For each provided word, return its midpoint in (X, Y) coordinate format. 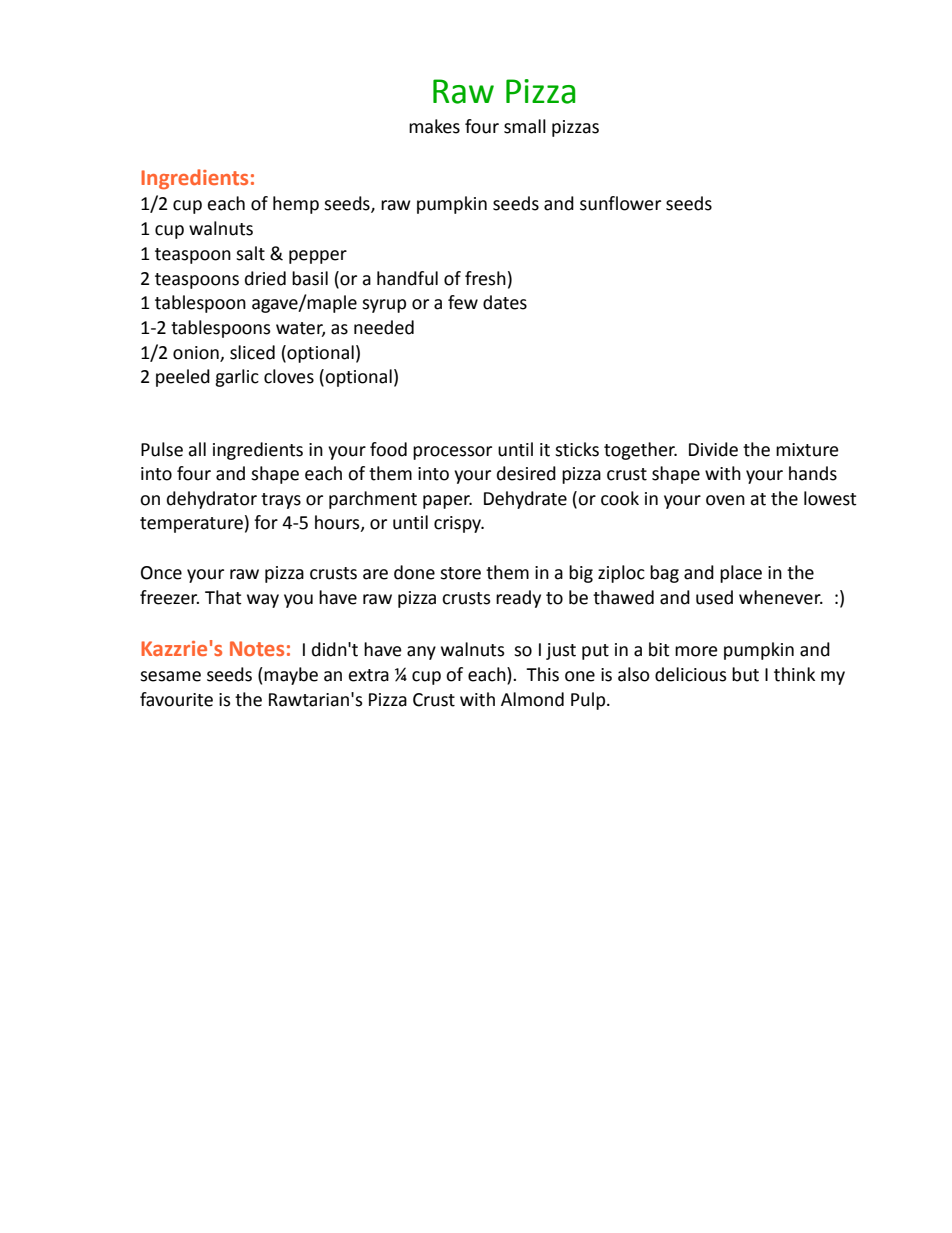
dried (265, 278)
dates (505, 302)
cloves (289, 376)
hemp (296, 205)
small (525, 126)
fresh (485, 278)
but (745, 674)
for (266, 522)
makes (434, 126)
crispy (459, 524)
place (741, 574)
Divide (713, 449)
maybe (291, 676)
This (542, 674)
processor (452, 453)
